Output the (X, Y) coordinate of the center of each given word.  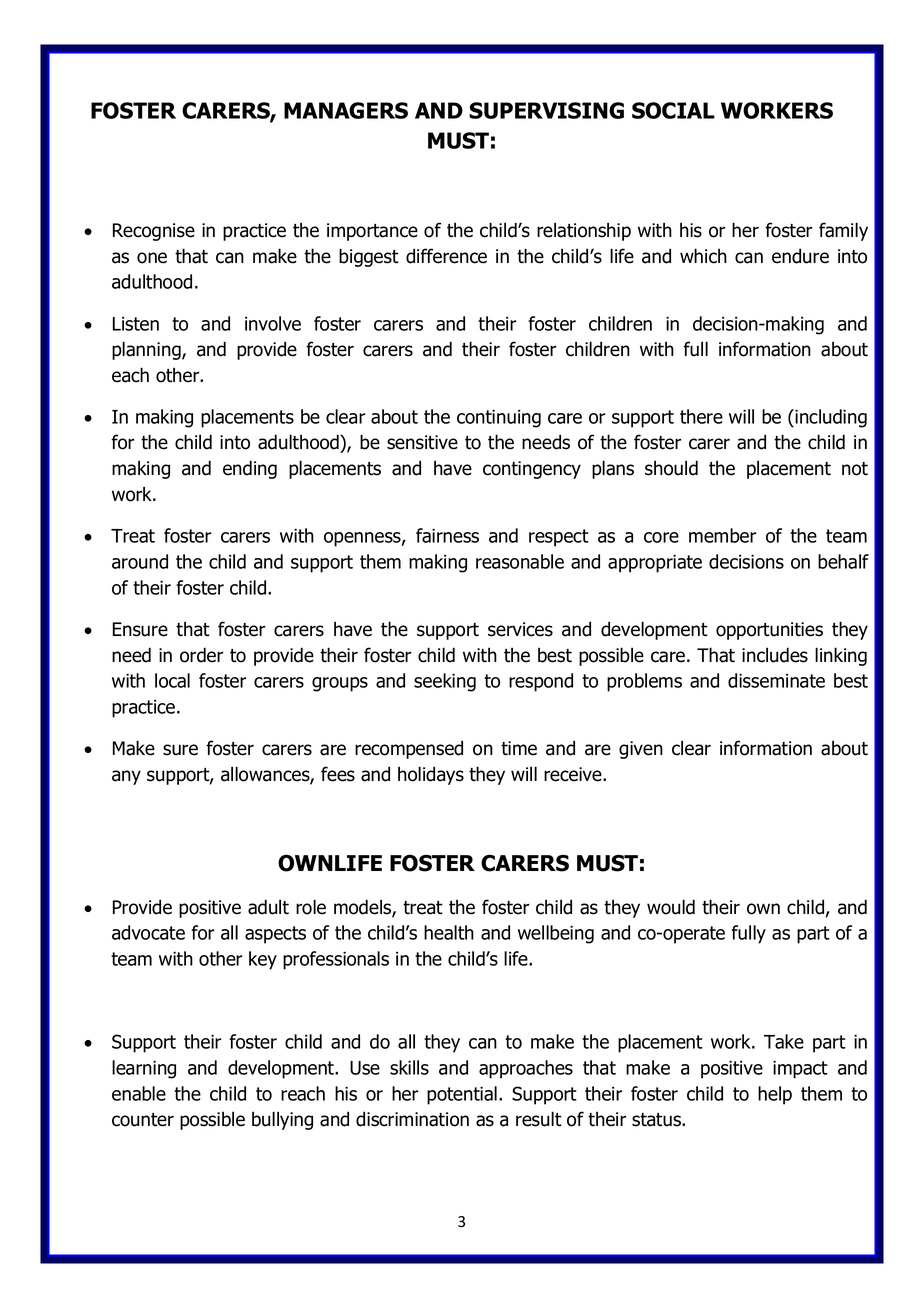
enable (139, 1093)
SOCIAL (673, 110)
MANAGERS (346, 110)
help (775, 1095)
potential (462, 1095)
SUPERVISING (546, 110)
